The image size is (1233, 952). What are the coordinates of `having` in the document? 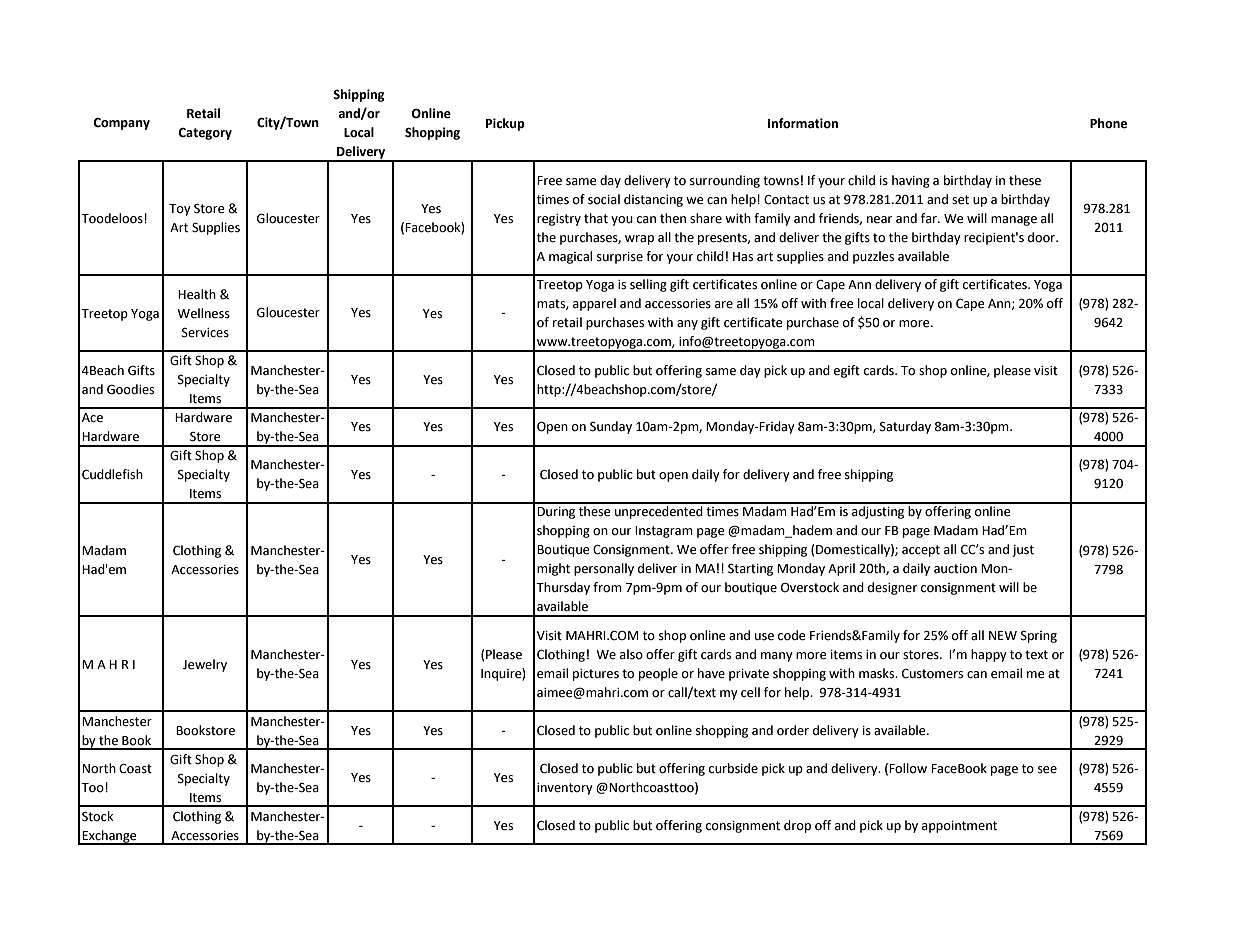 It's located at (911, 181).
